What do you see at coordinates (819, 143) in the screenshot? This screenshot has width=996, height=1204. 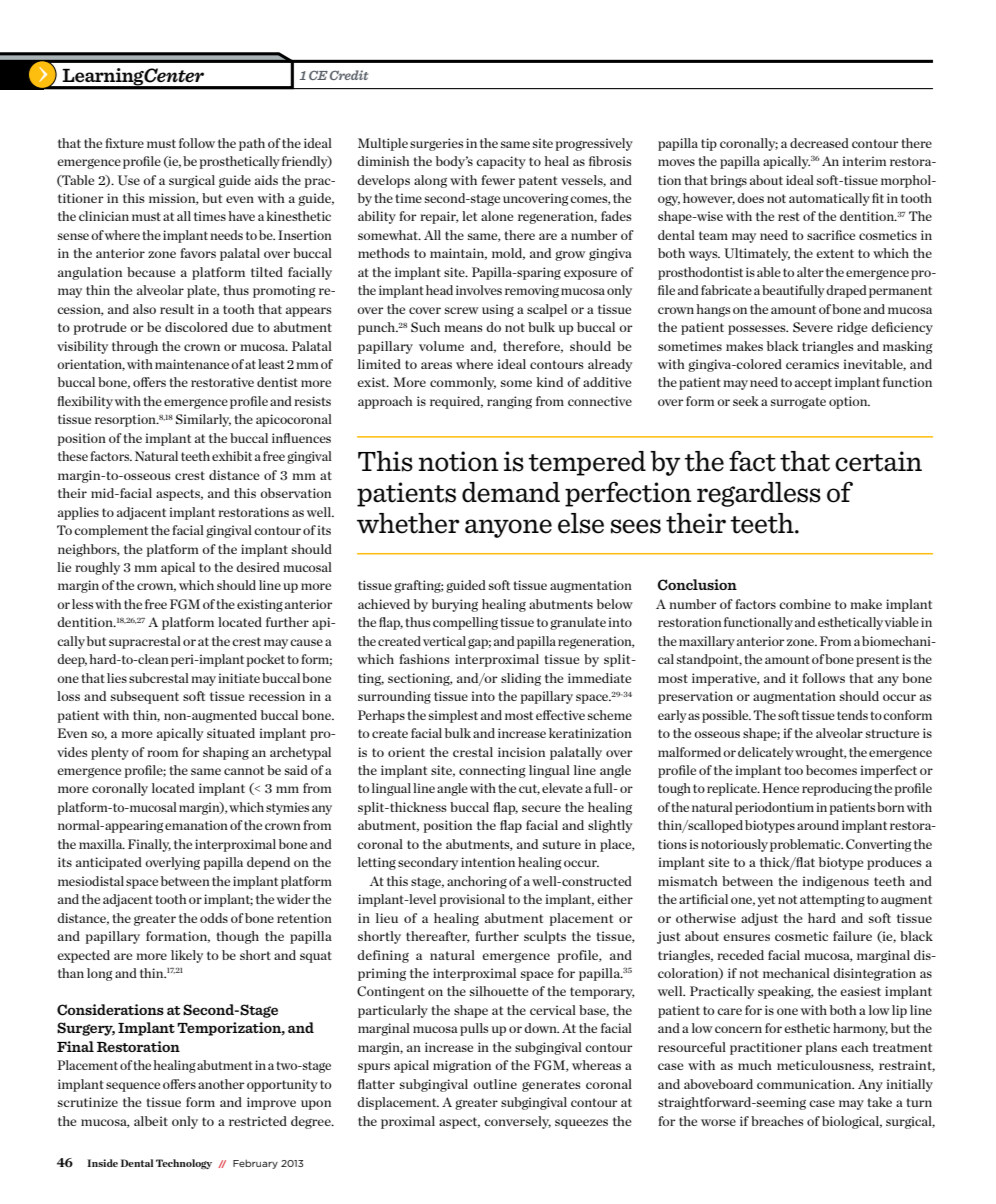 I see `decreased` at bounding box center [819, 143].
